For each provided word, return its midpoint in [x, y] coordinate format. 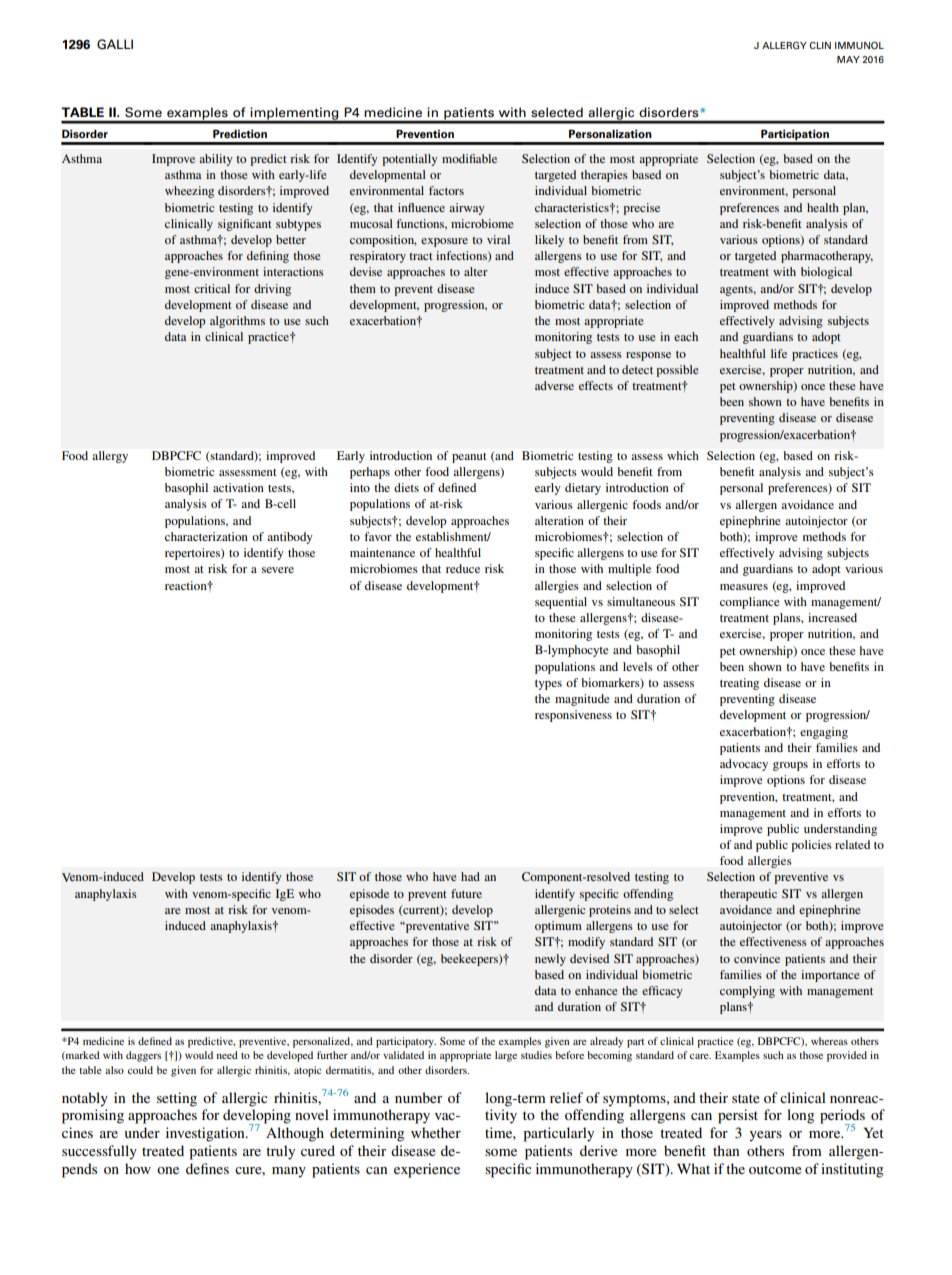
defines [207, 1168]
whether [436, 1132]
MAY [848, 59]
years [765, 1136]
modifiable [469, 158]
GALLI [115, 44]
